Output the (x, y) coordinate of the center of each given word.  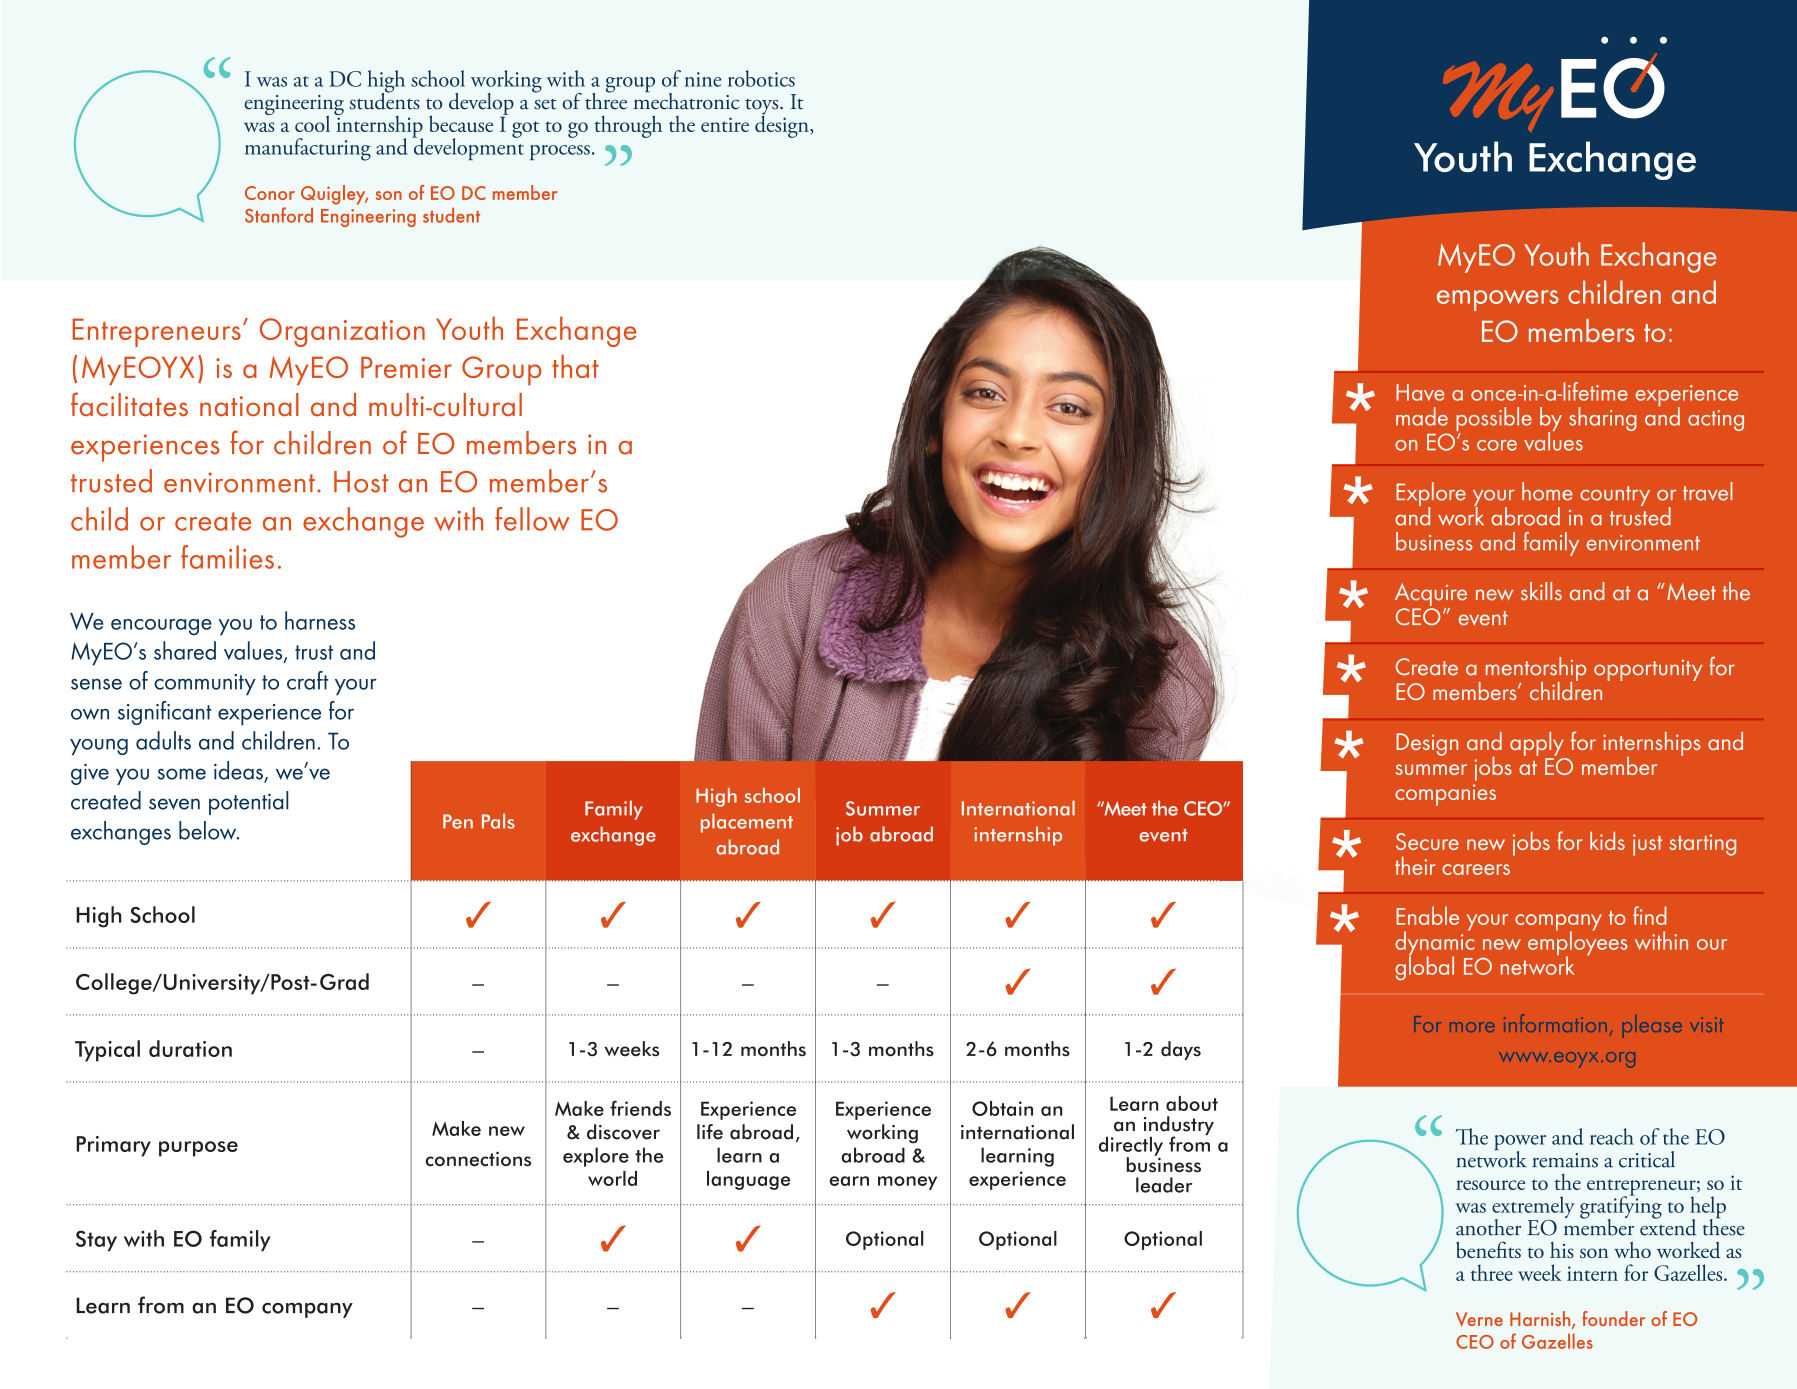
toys (763, 108)
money (907, 1183)
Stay (96, 1240)
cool (312, 123)
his (1562, 1250)
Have (1420, 392)
